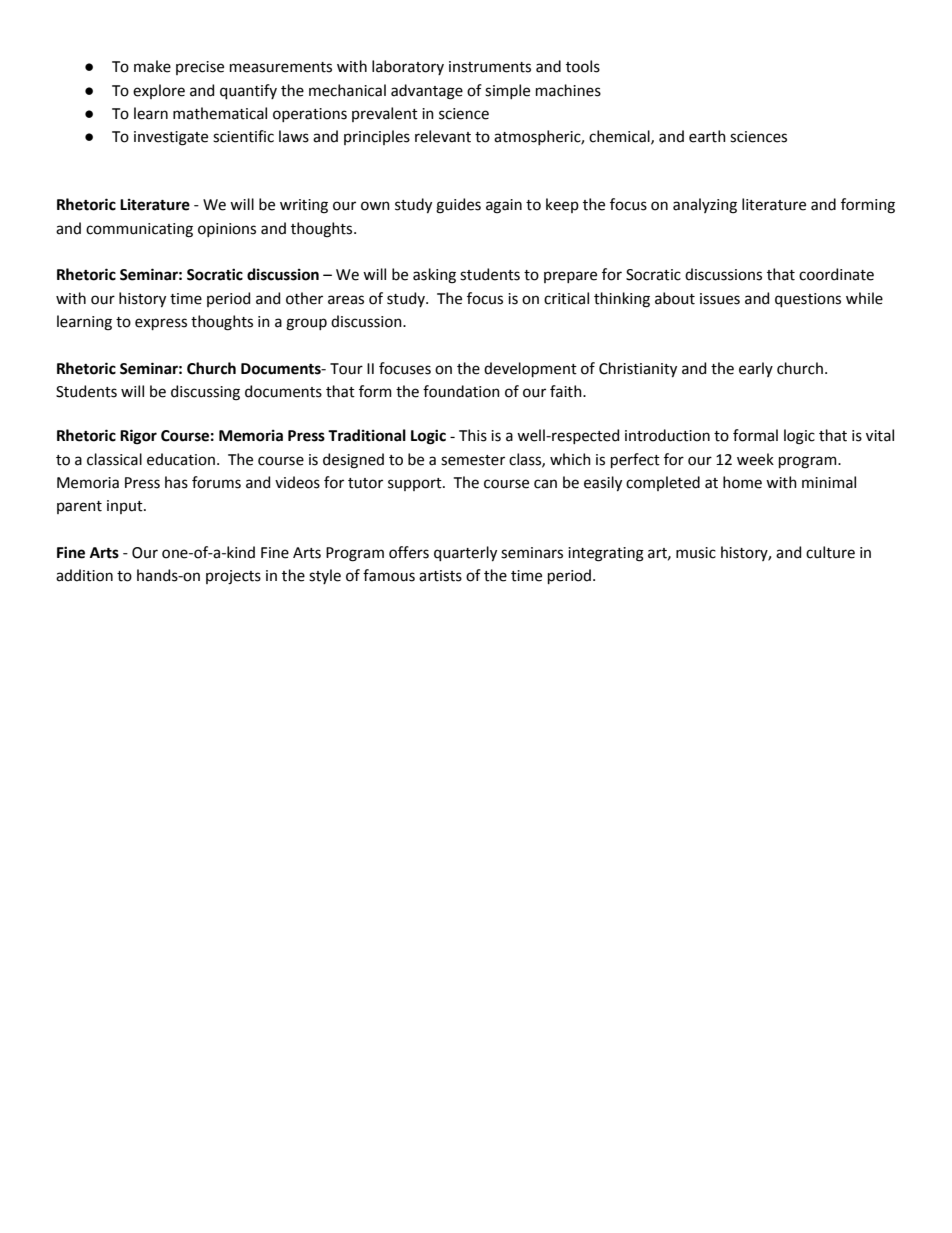 The image size is (952, 1233). I want to click on Rigor, so click(138, 437).
